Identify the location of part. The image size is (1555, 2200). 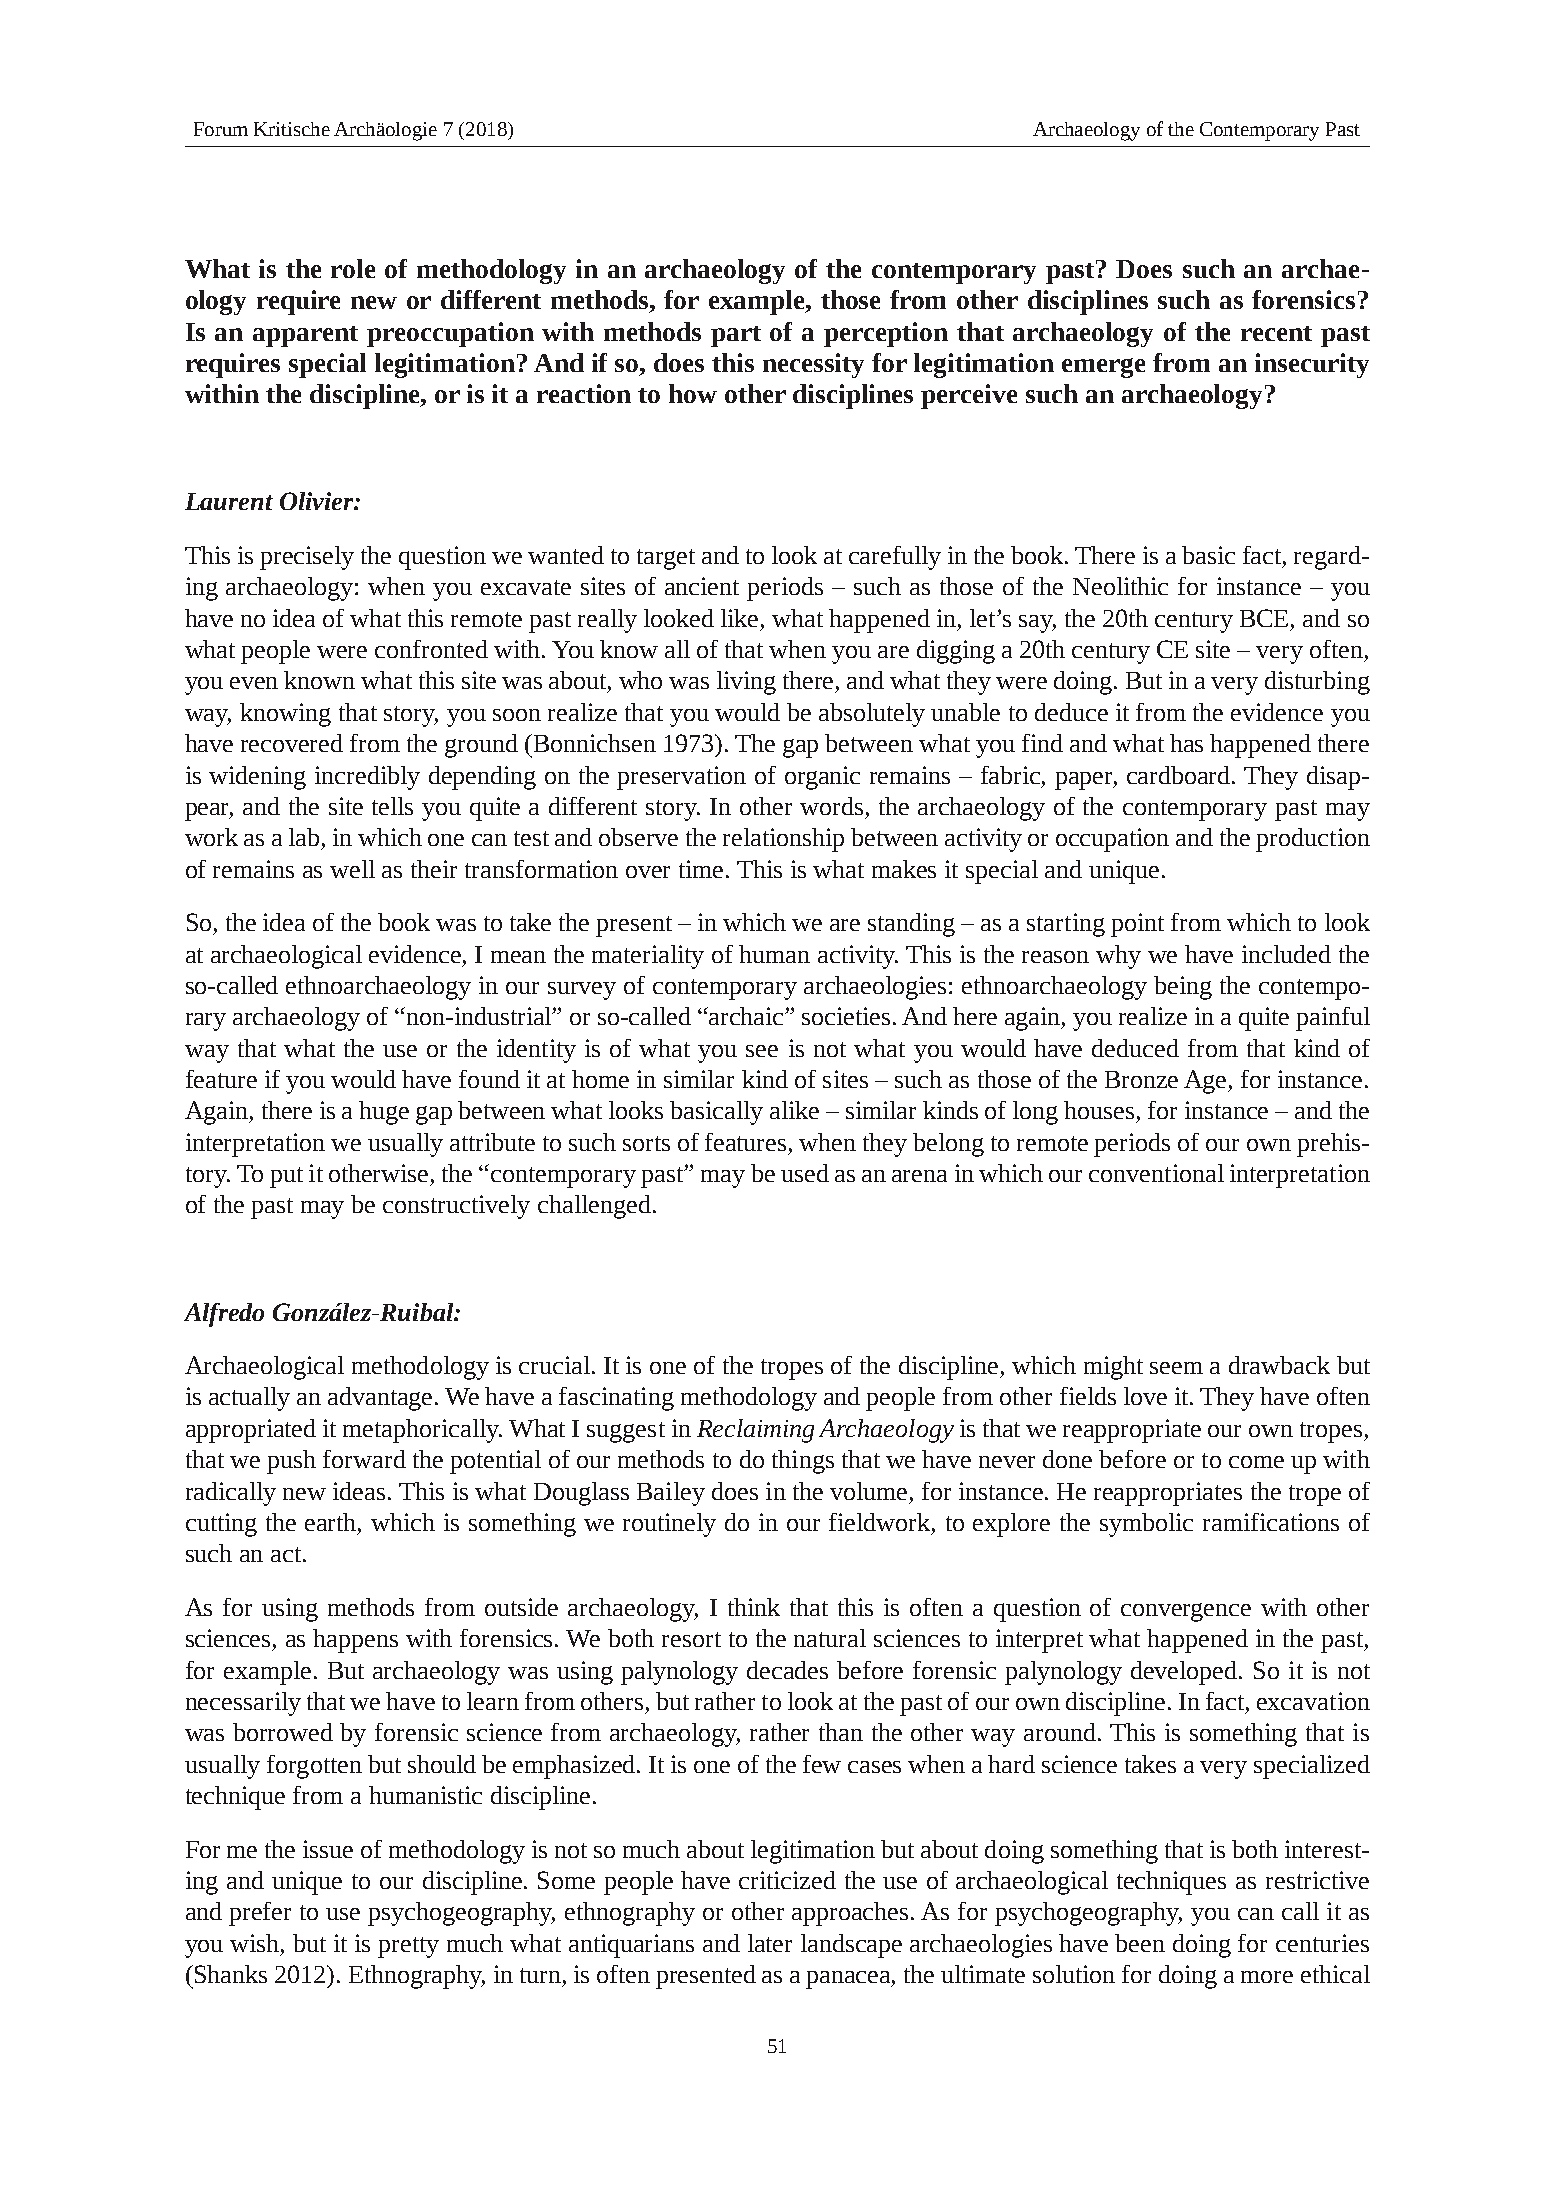
(736, 336).
